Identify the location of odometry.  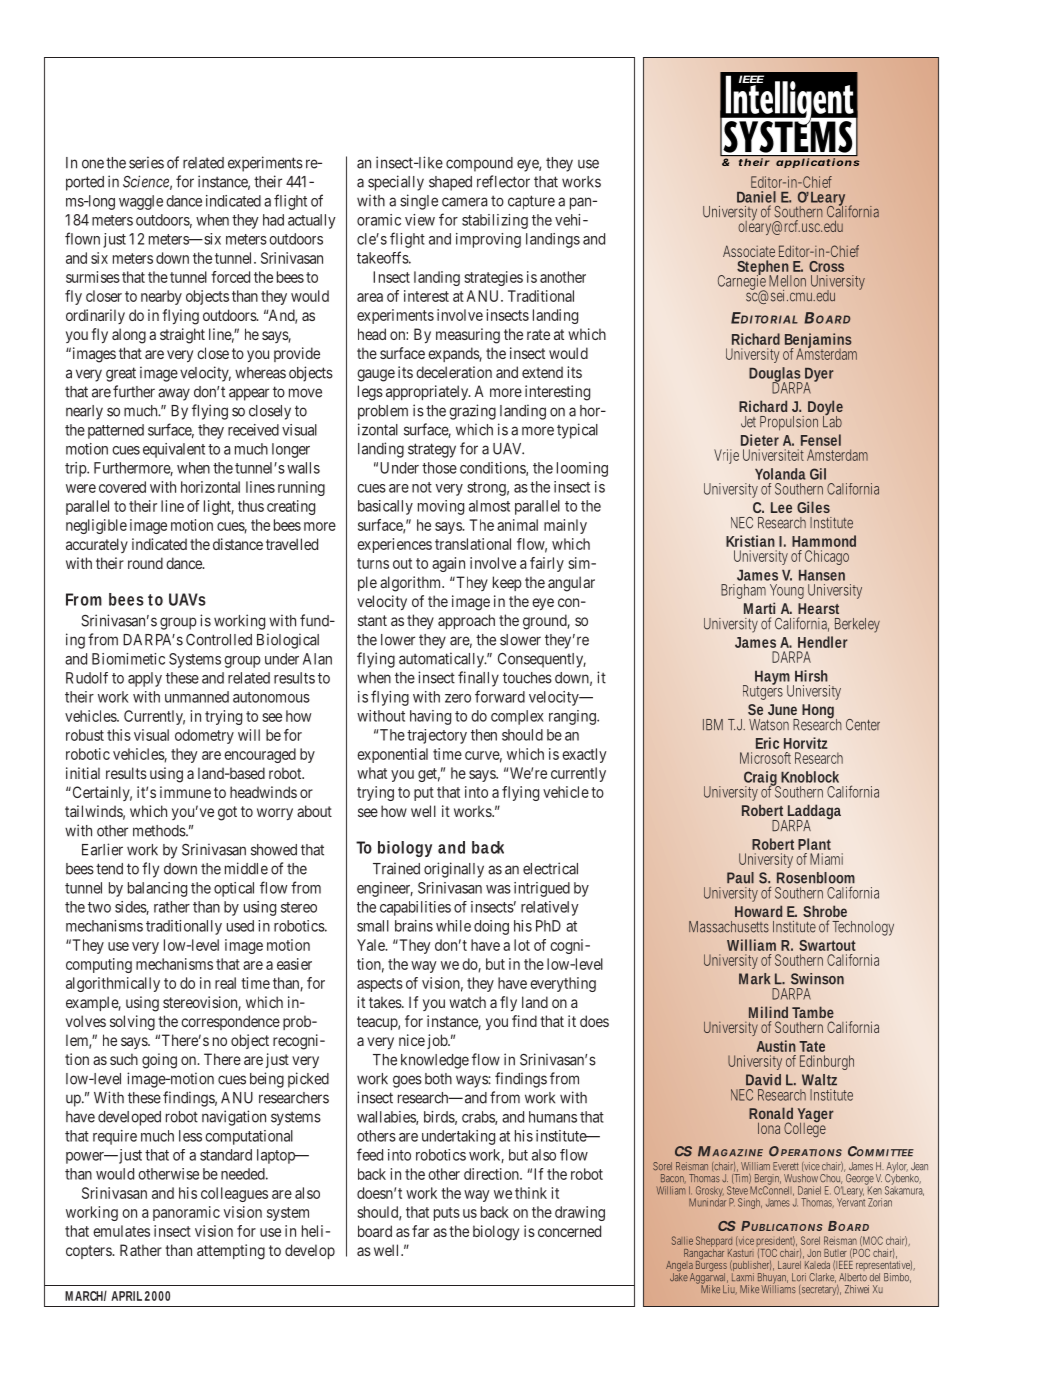
(204, 736).
